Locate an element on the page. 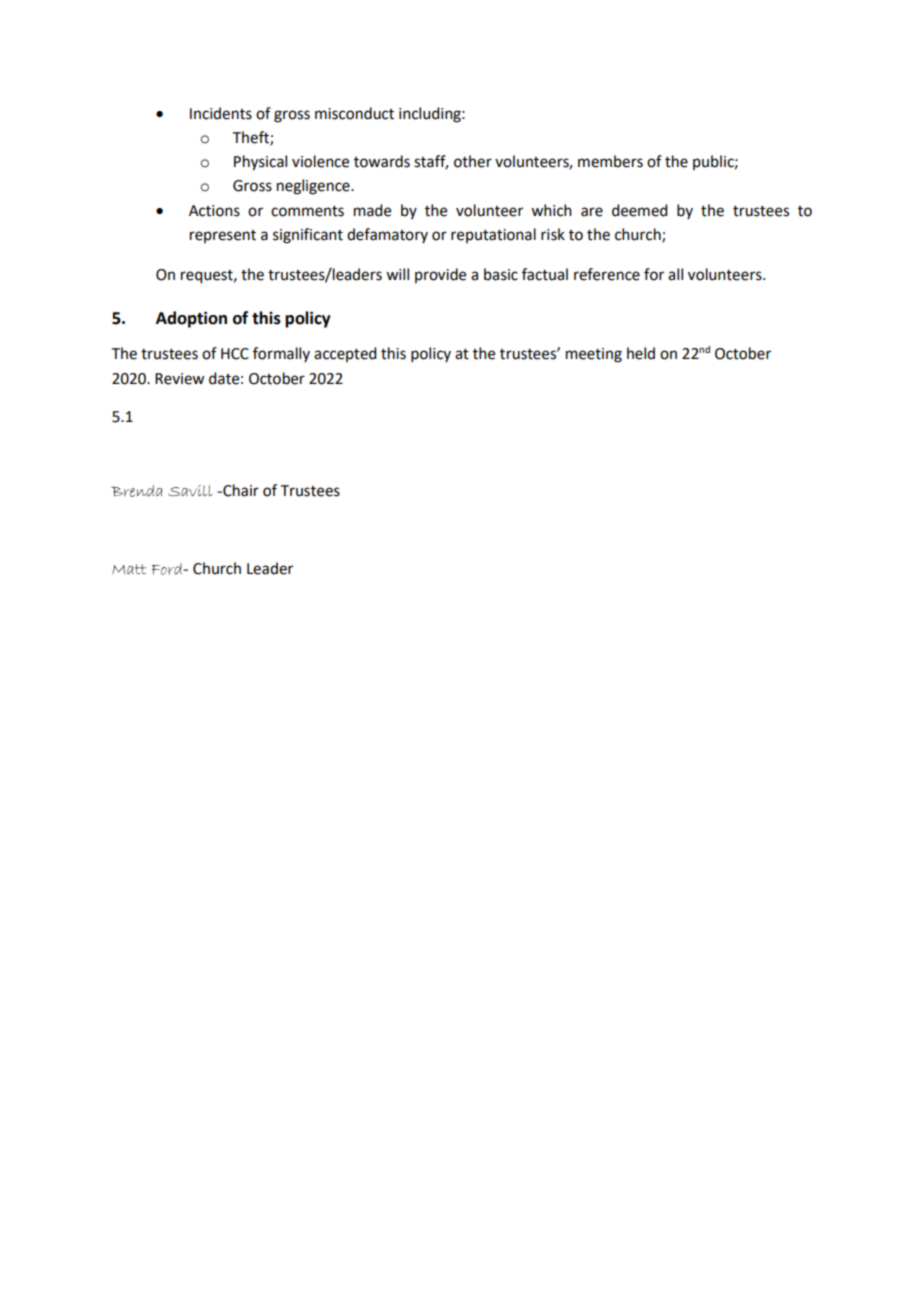 The height and width of the image is (1308, 924). meeting is located at coordinates (594, 355).
